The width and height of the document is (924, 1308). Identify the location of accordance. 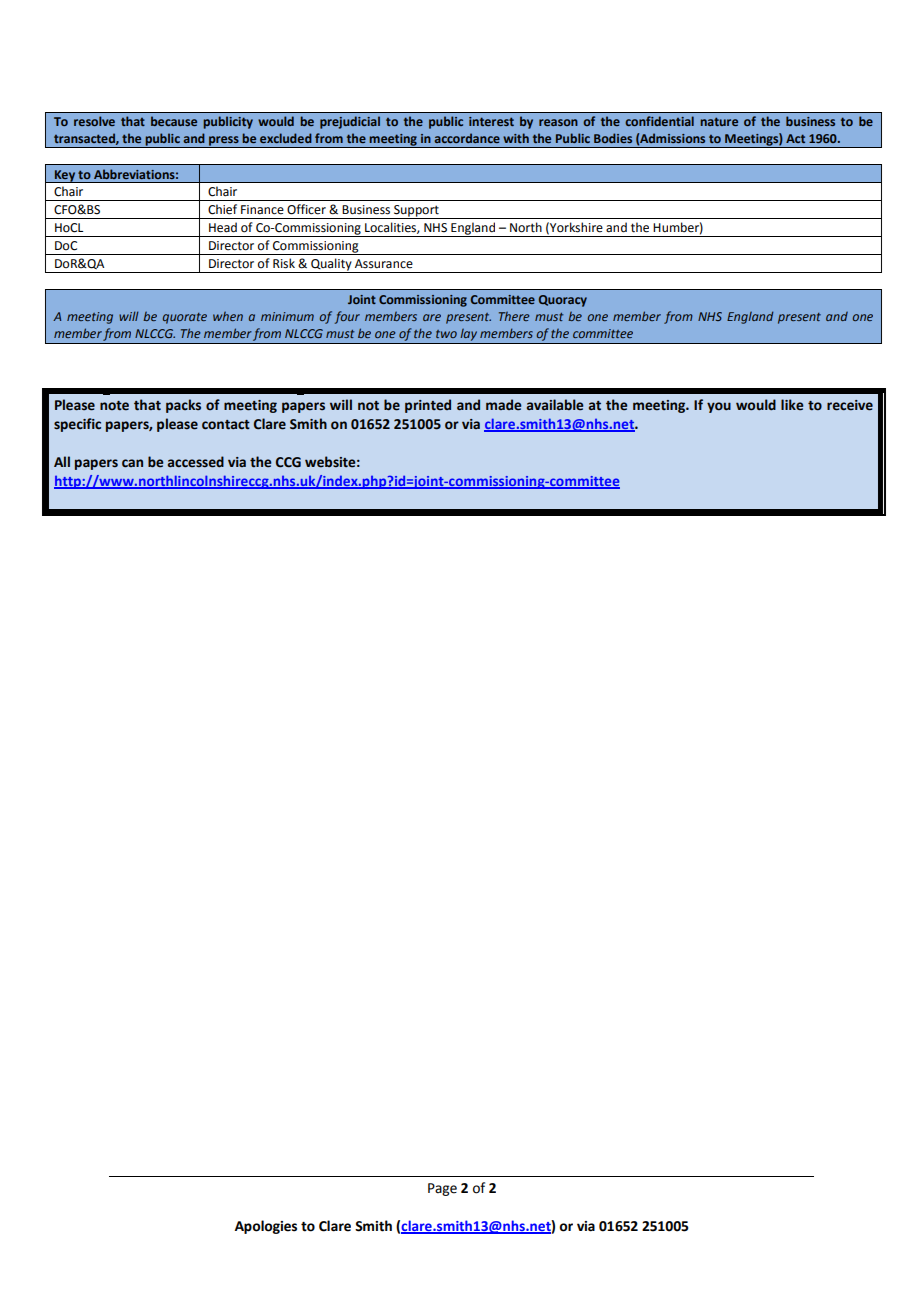
(467, 138).
